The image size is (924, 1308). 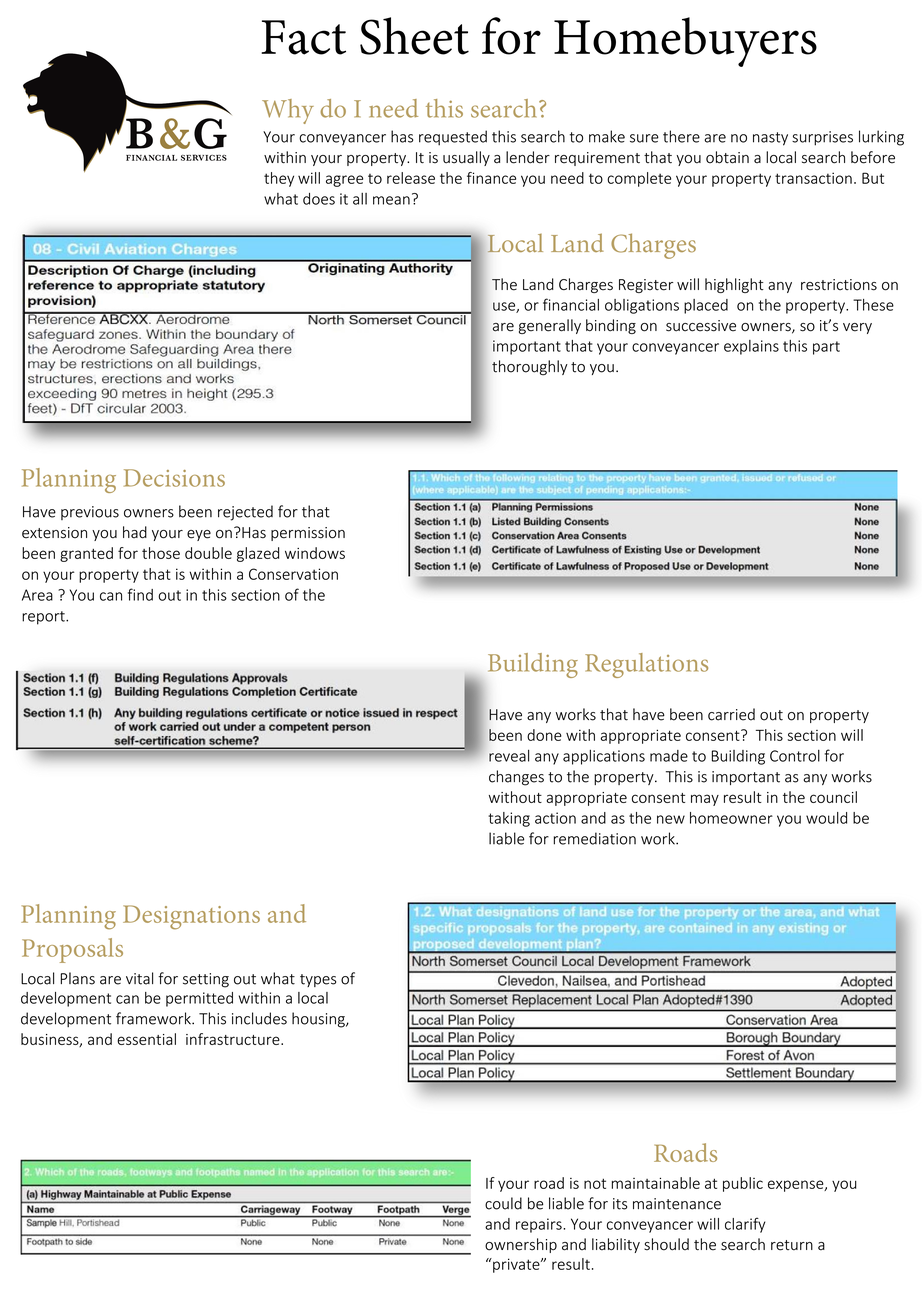 What do you see at coordinates (146, 1039) in the image?
I see `essential` at bounding box center [146, 1039].
